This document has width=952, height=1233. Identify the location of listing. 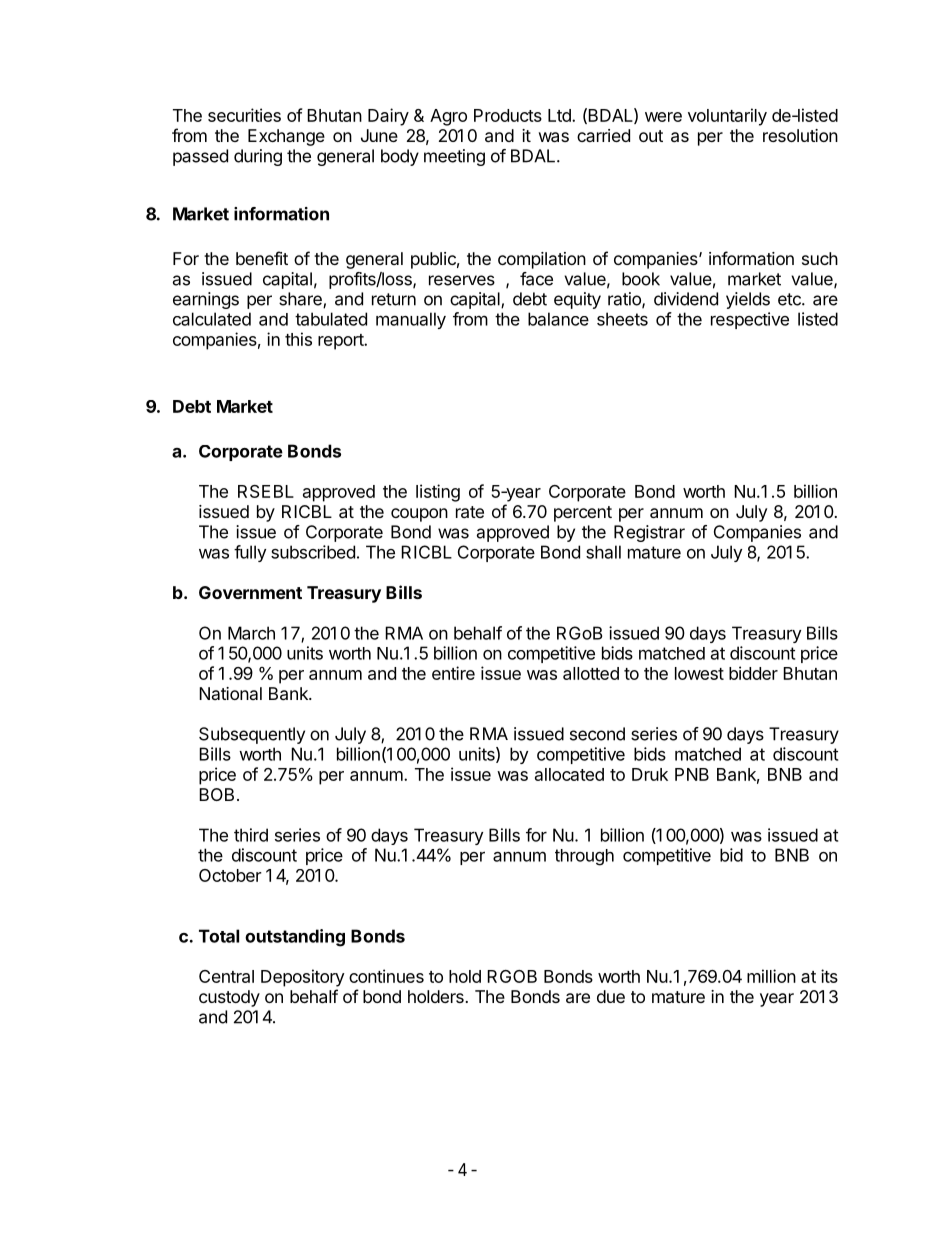
(438, 493).
